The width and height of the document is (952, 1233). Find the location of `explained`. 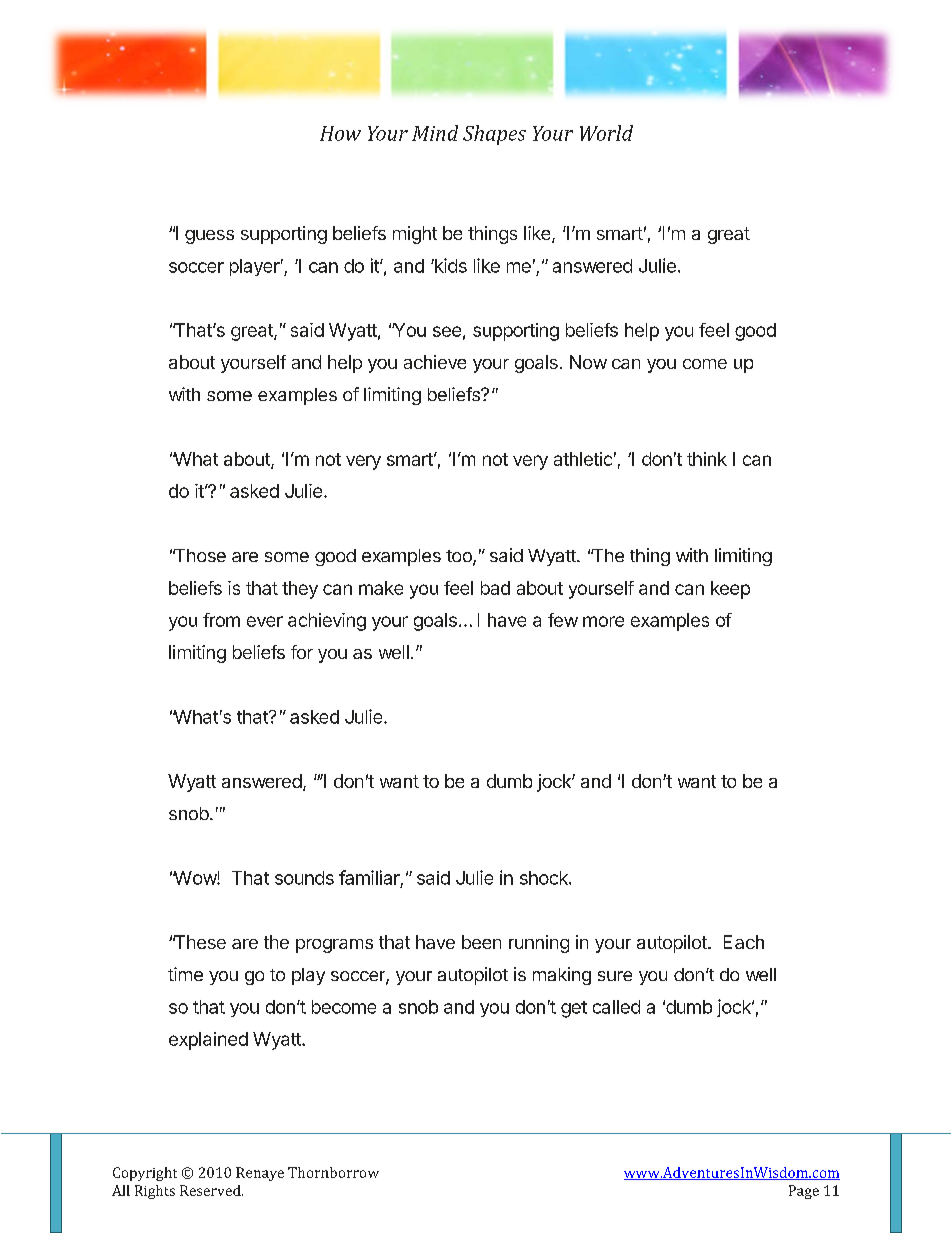

explained is located at coordinates (208, 1041).
